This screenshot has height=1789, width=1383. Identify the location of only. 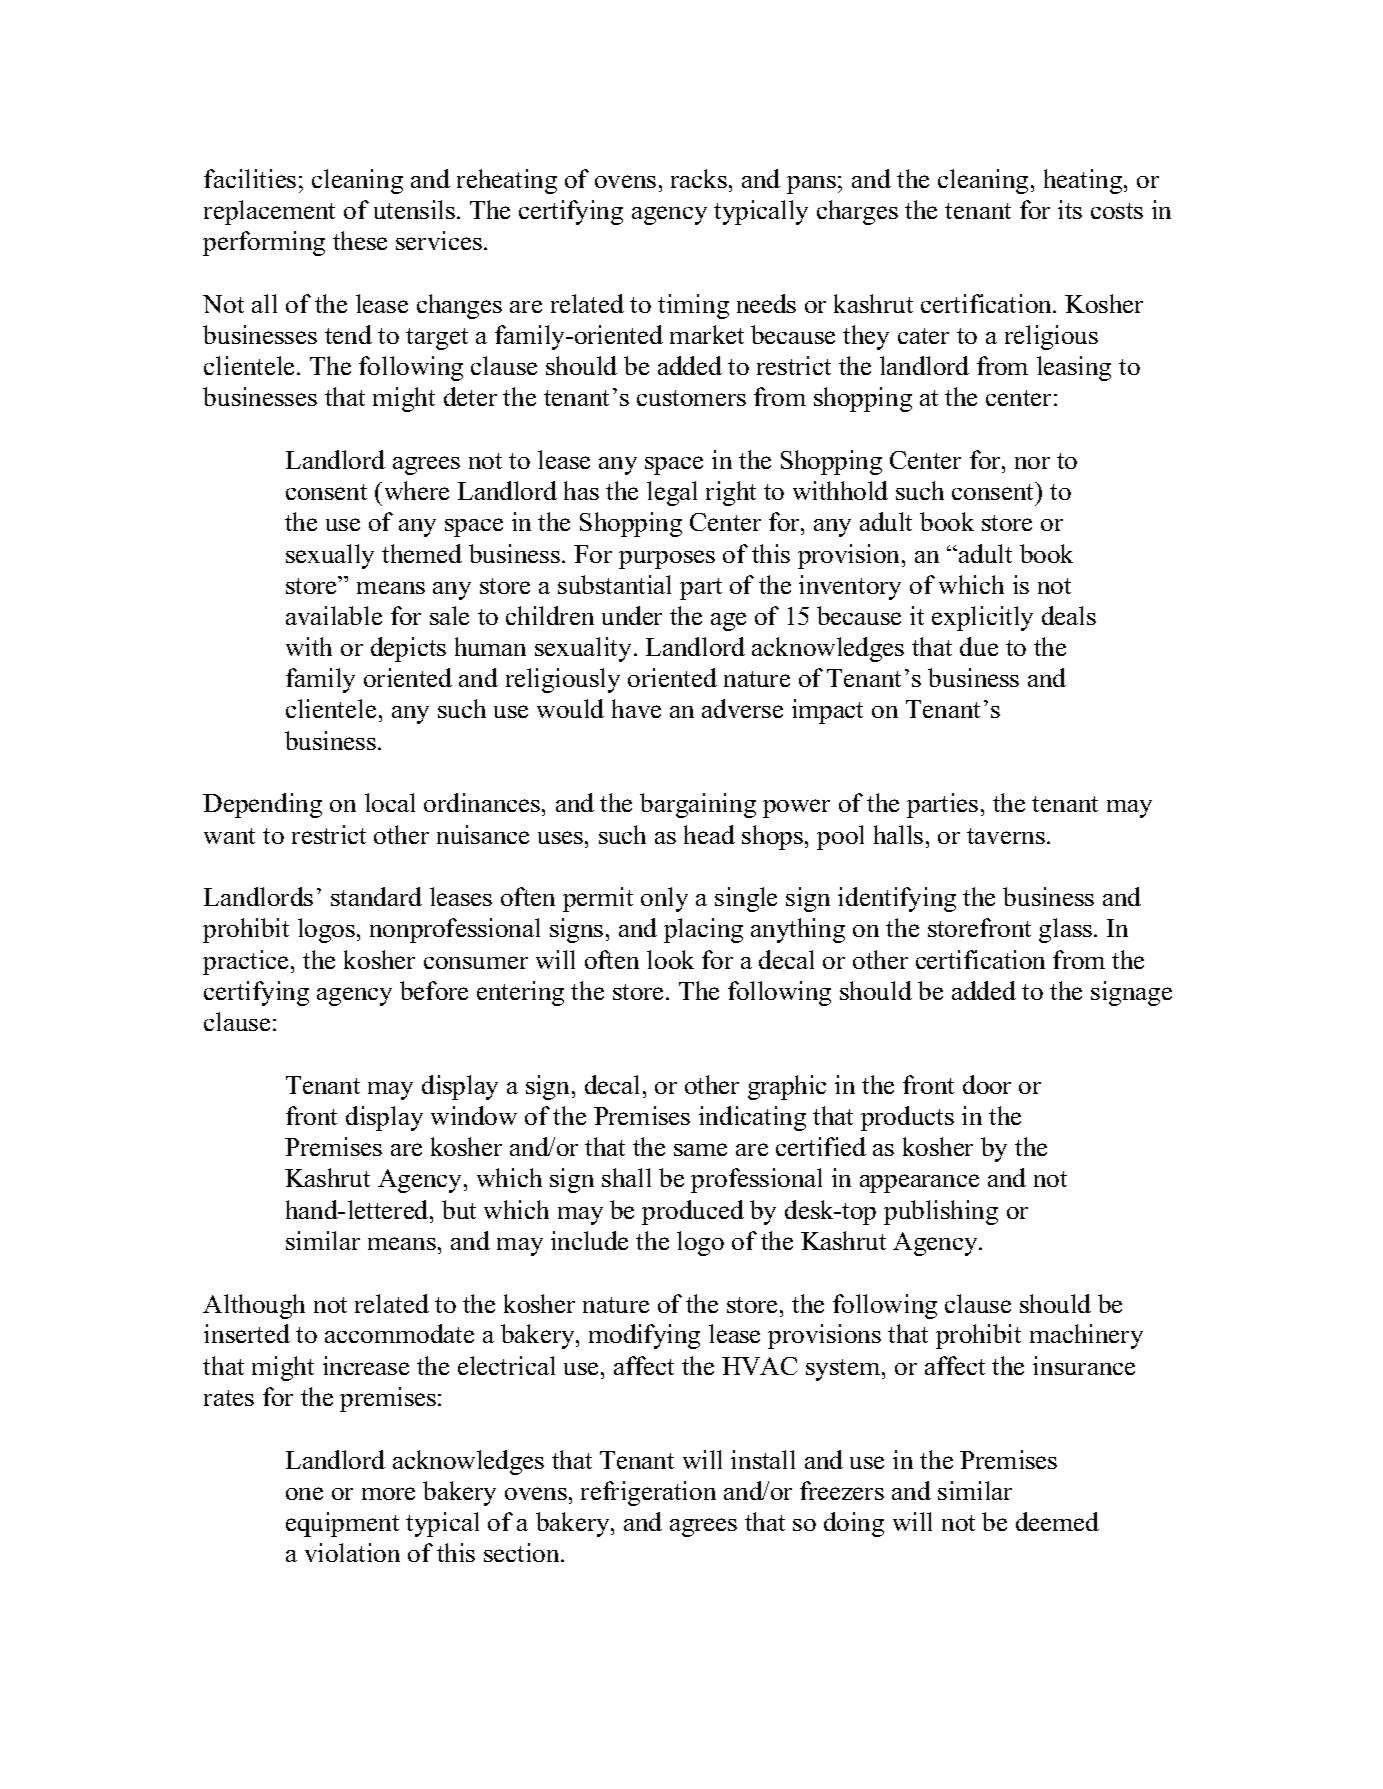
(664, 899).
